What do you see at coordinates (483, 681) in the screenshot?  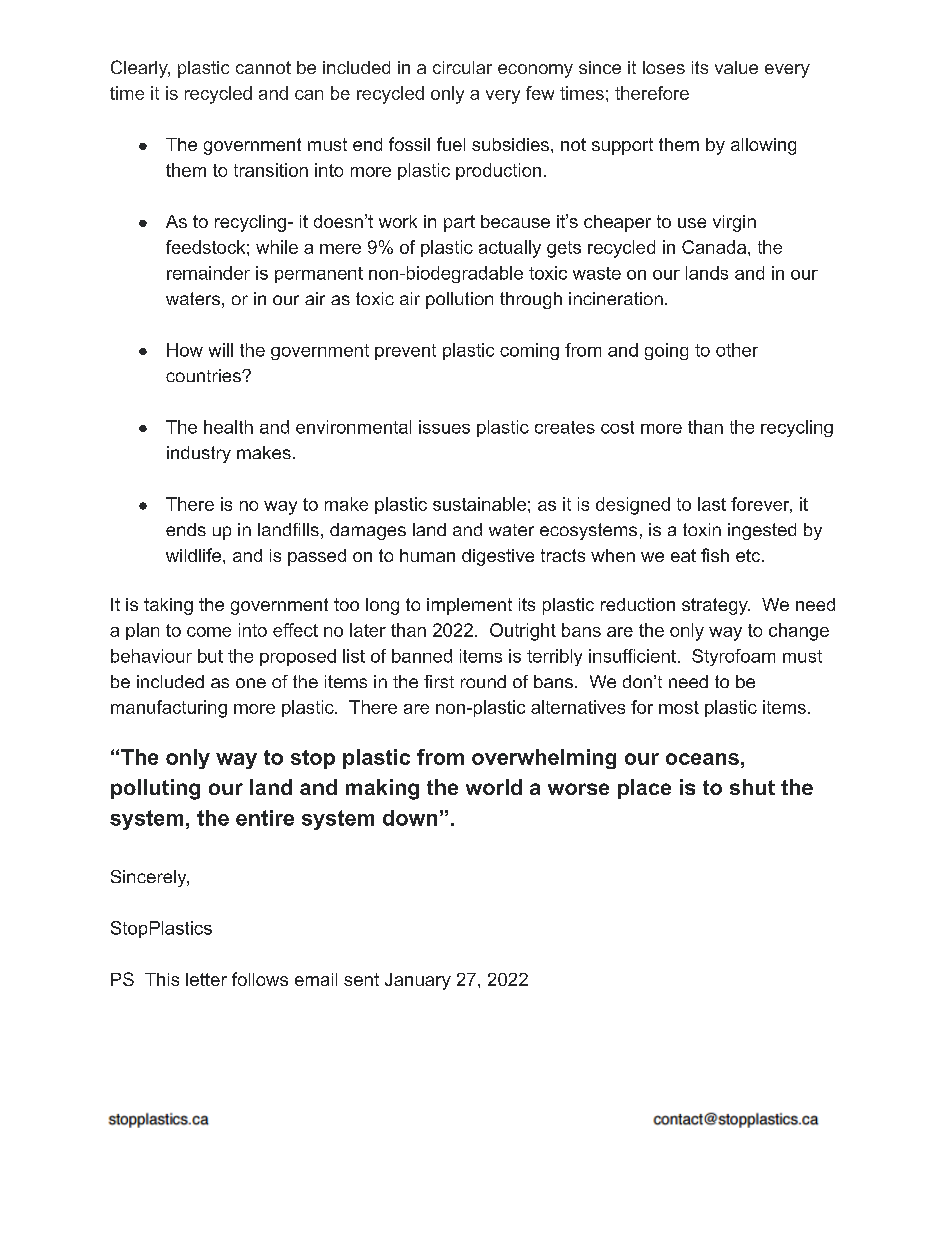 I see `round` at bounding box center [483, 681].
